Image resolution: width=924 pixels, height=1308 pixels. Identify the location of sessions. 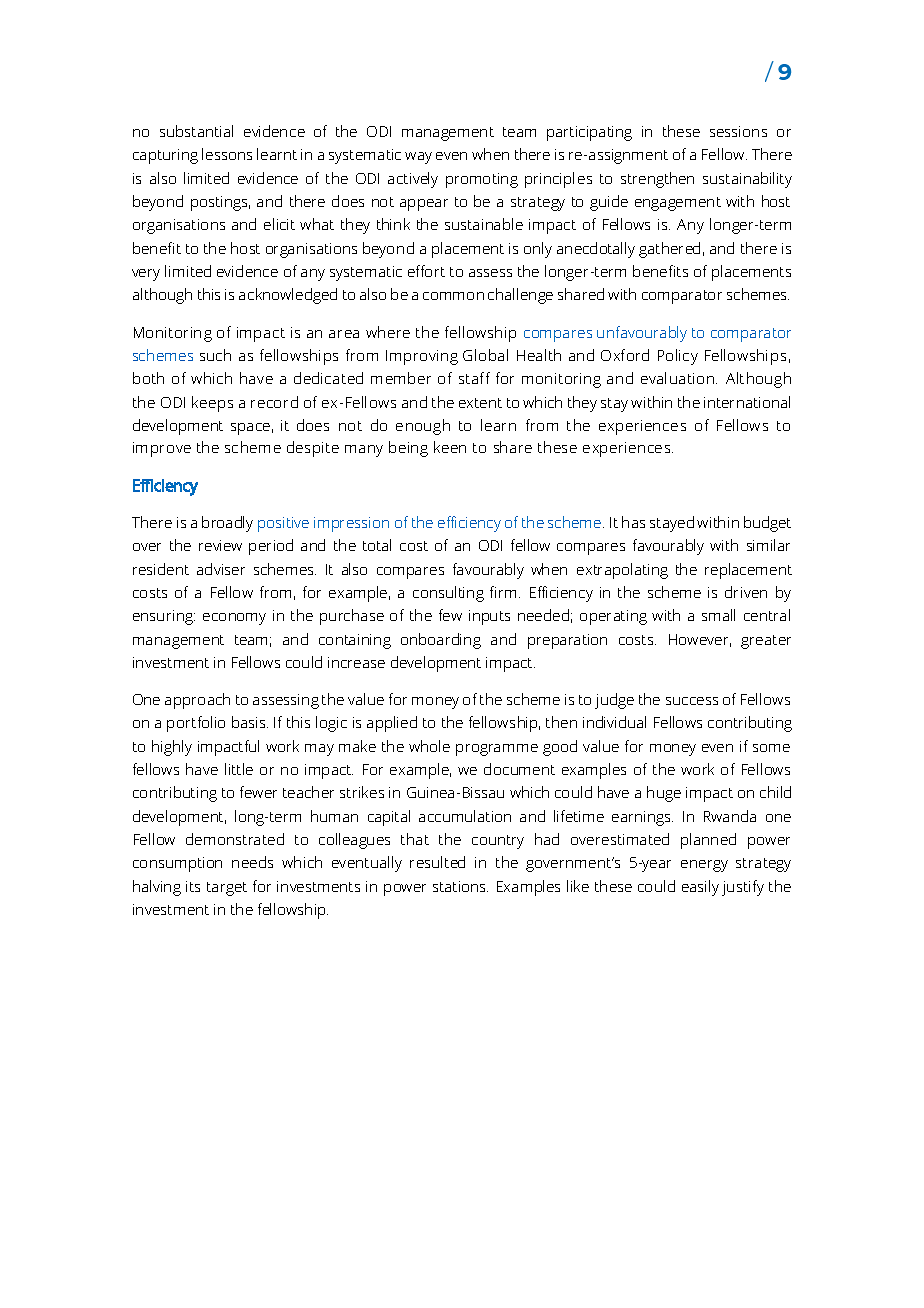
(738, 131).
